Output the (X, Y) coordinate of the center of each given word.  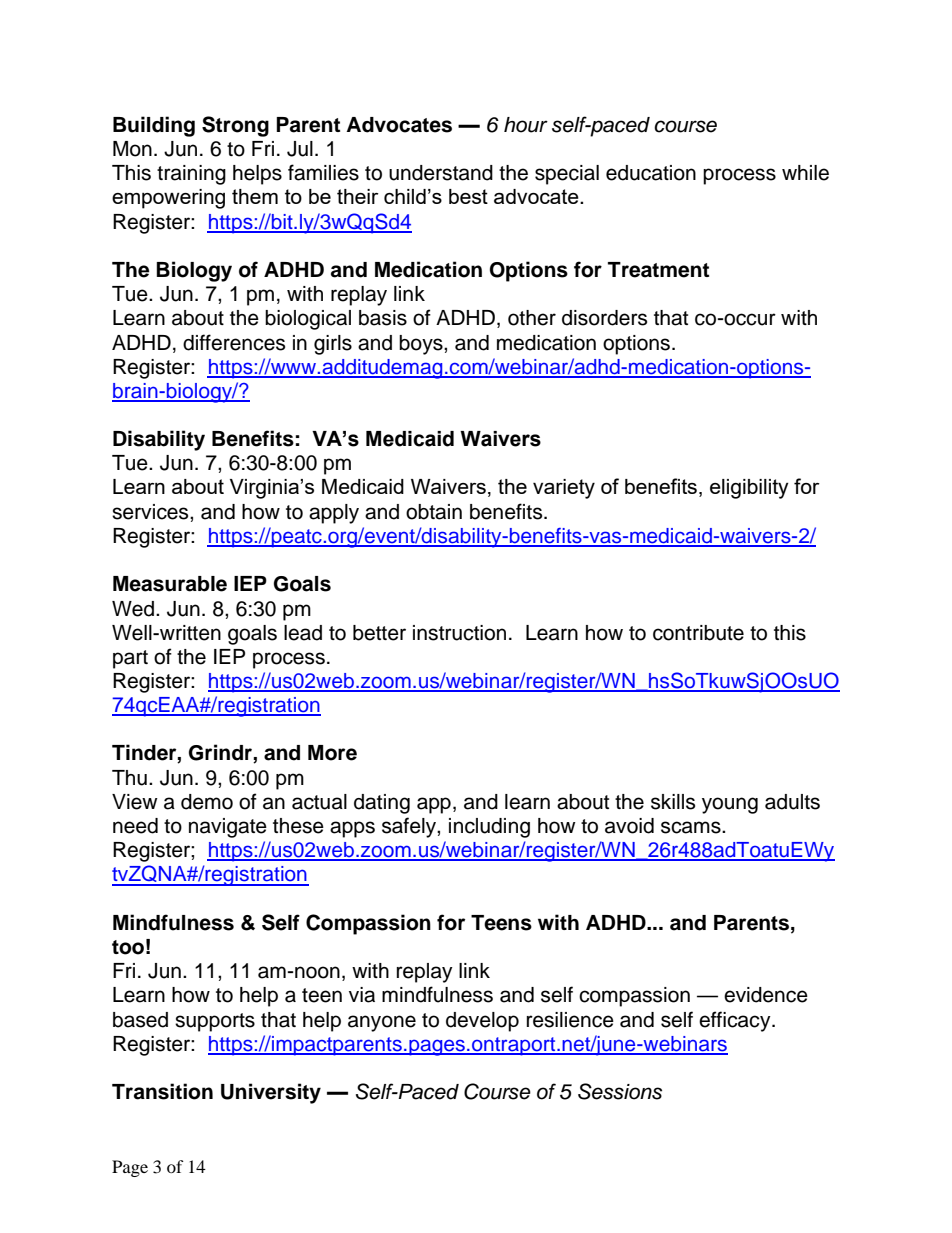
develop (482, 1022)
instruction (459, 633)
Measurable (170, 584)
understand (441, 173)
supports (215, 1022)
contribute (698, 633)
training (191, 175)
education (651, 173)
